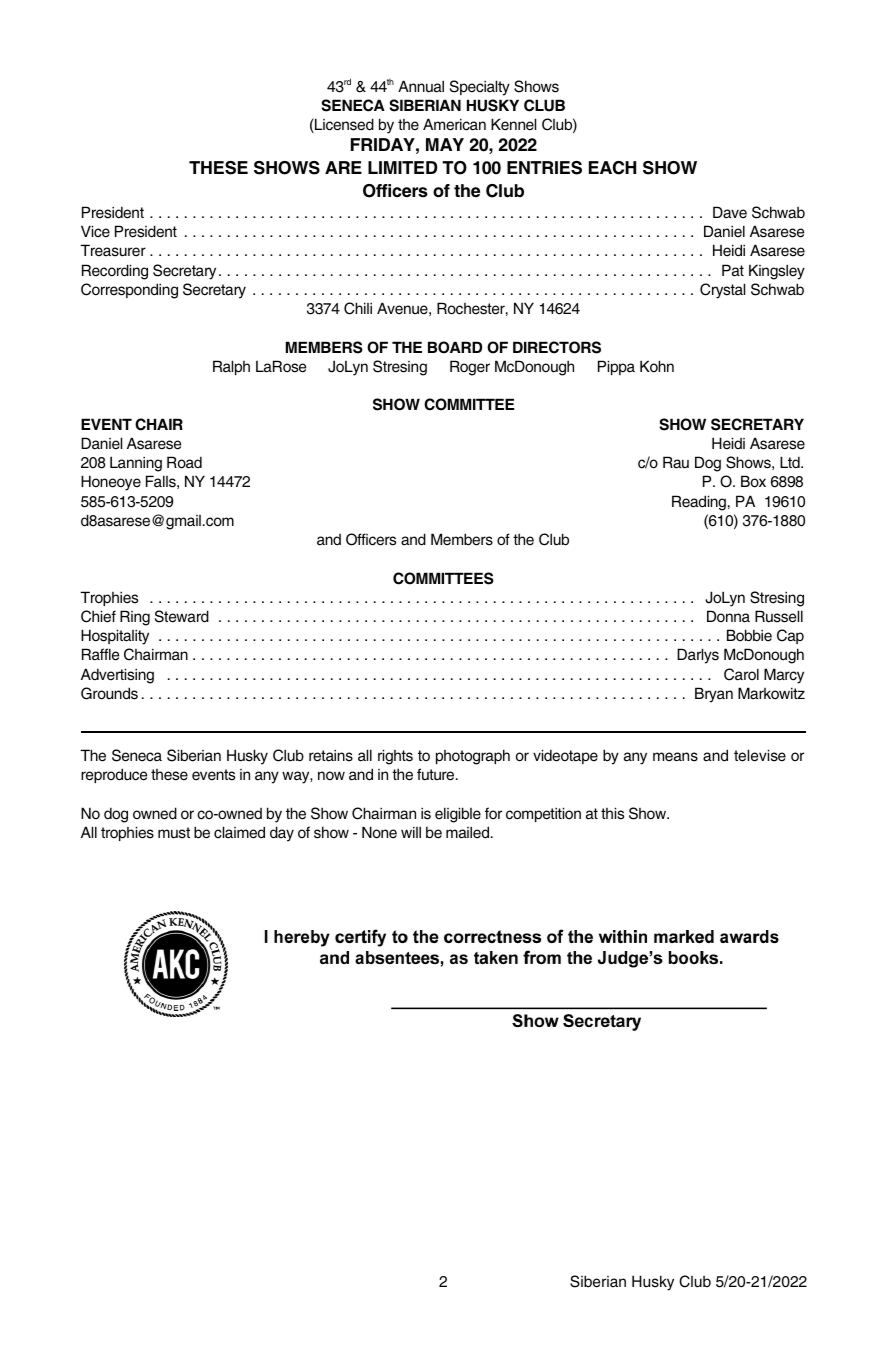  What do you see at coordinates (458, 815) in the page?
I see `eligible` at bounding box center [458, 815].
